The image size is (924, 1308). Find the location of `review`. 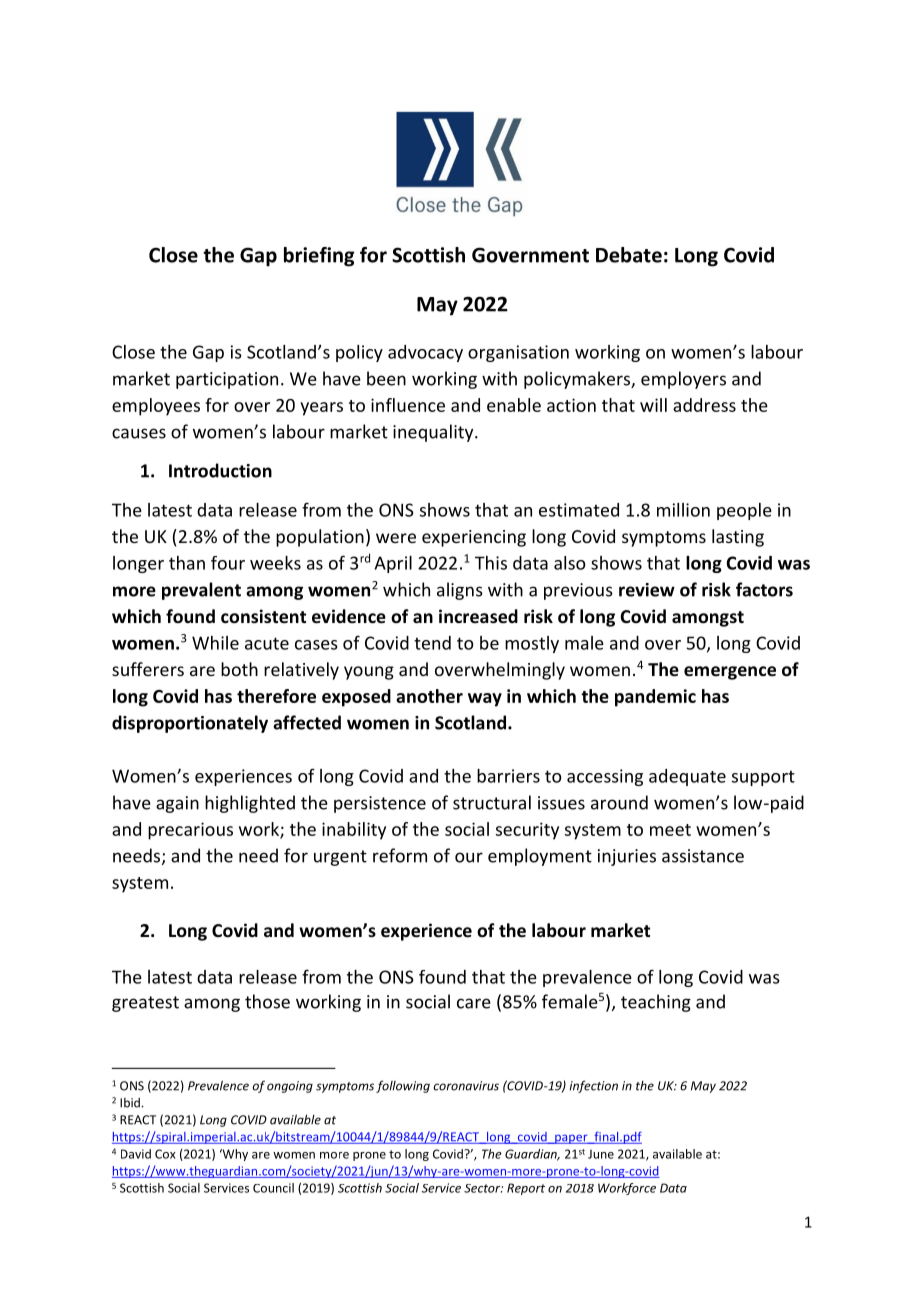

review is located at coordinates (647, 590).
